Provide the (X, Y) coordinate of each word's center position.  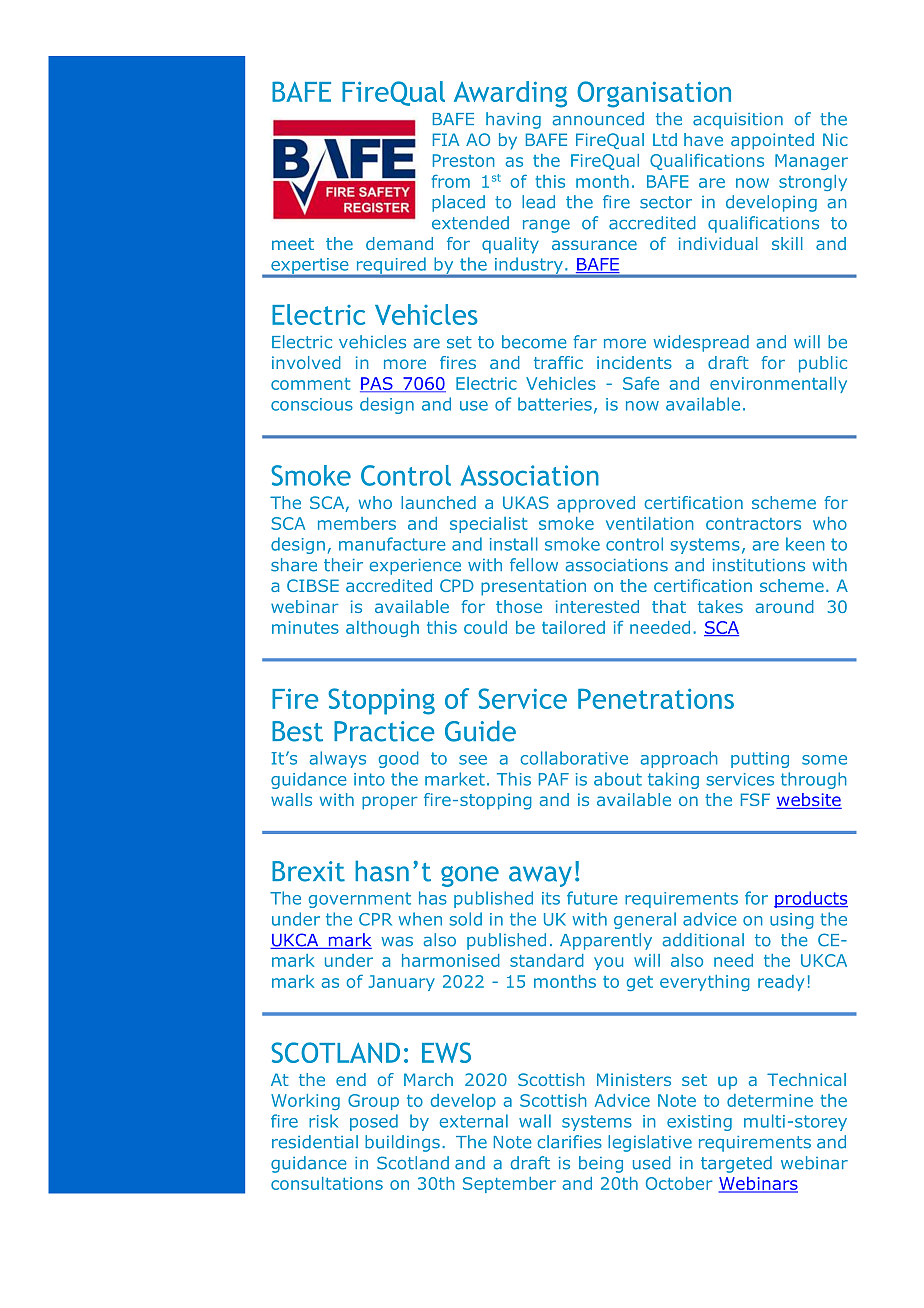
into (369, 779)
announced (598, 119)
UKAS (526, 502)
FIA (446, 139)
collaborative (574, 758)
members (357, 523)
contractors (753, 524)
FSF (755, 799)
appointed (772, 141)
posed (374, 1122)
